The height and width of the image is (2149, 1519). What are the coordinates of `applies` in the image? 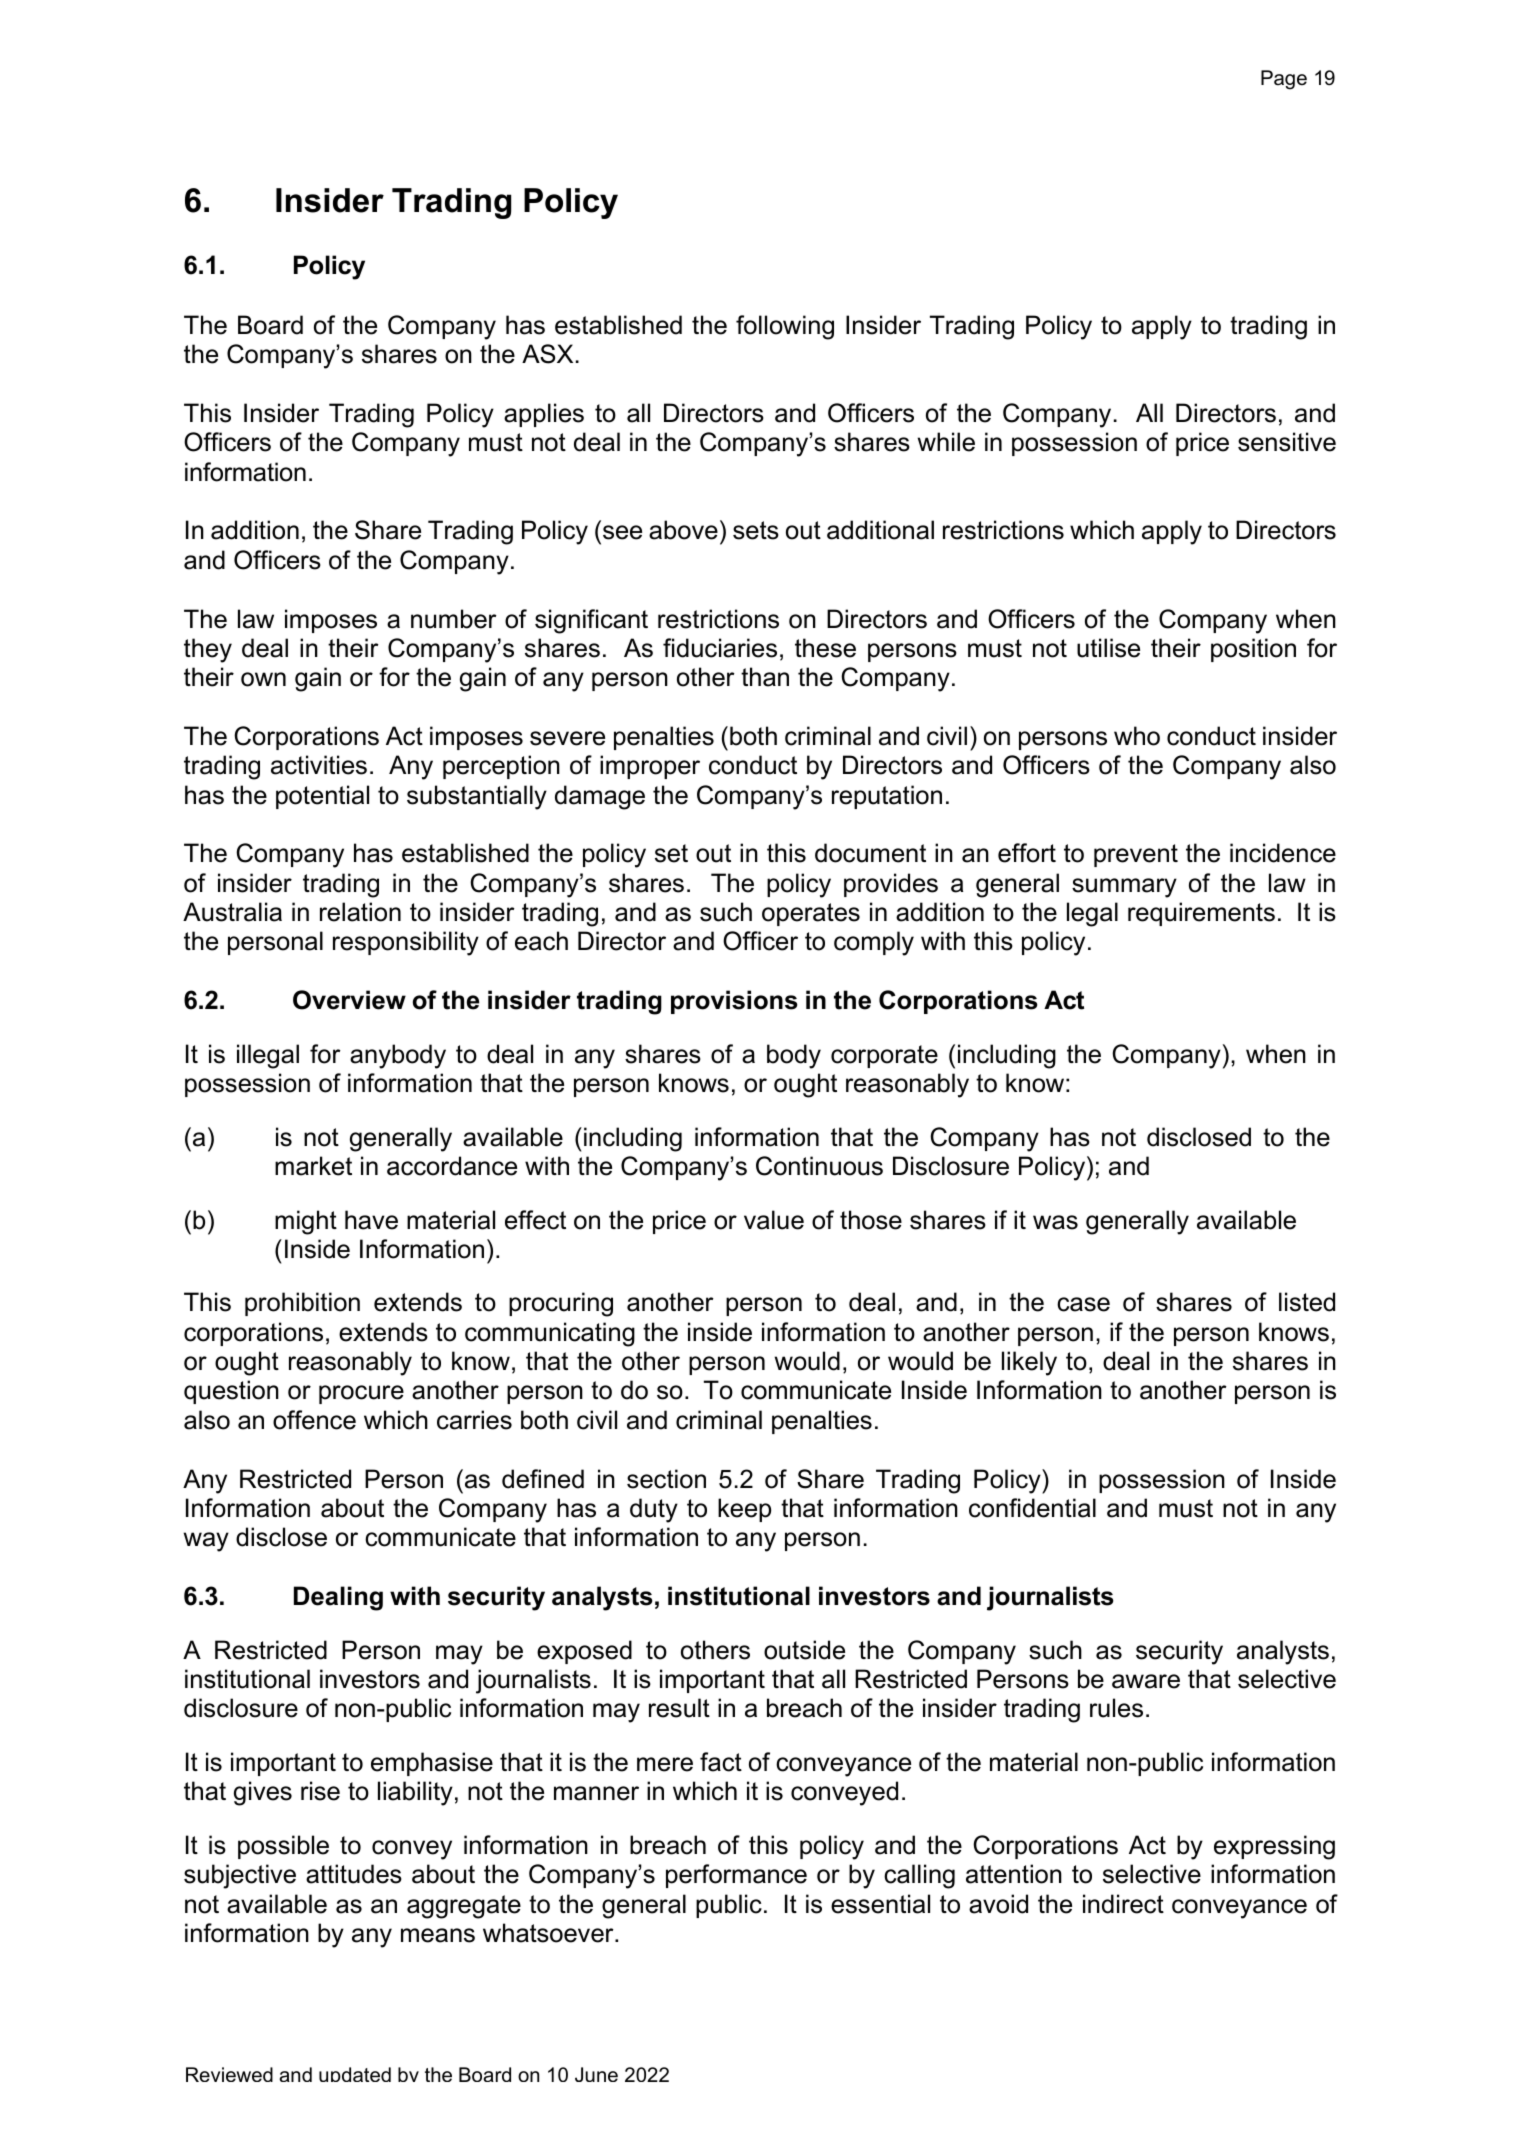 It's located at (544, 415).
